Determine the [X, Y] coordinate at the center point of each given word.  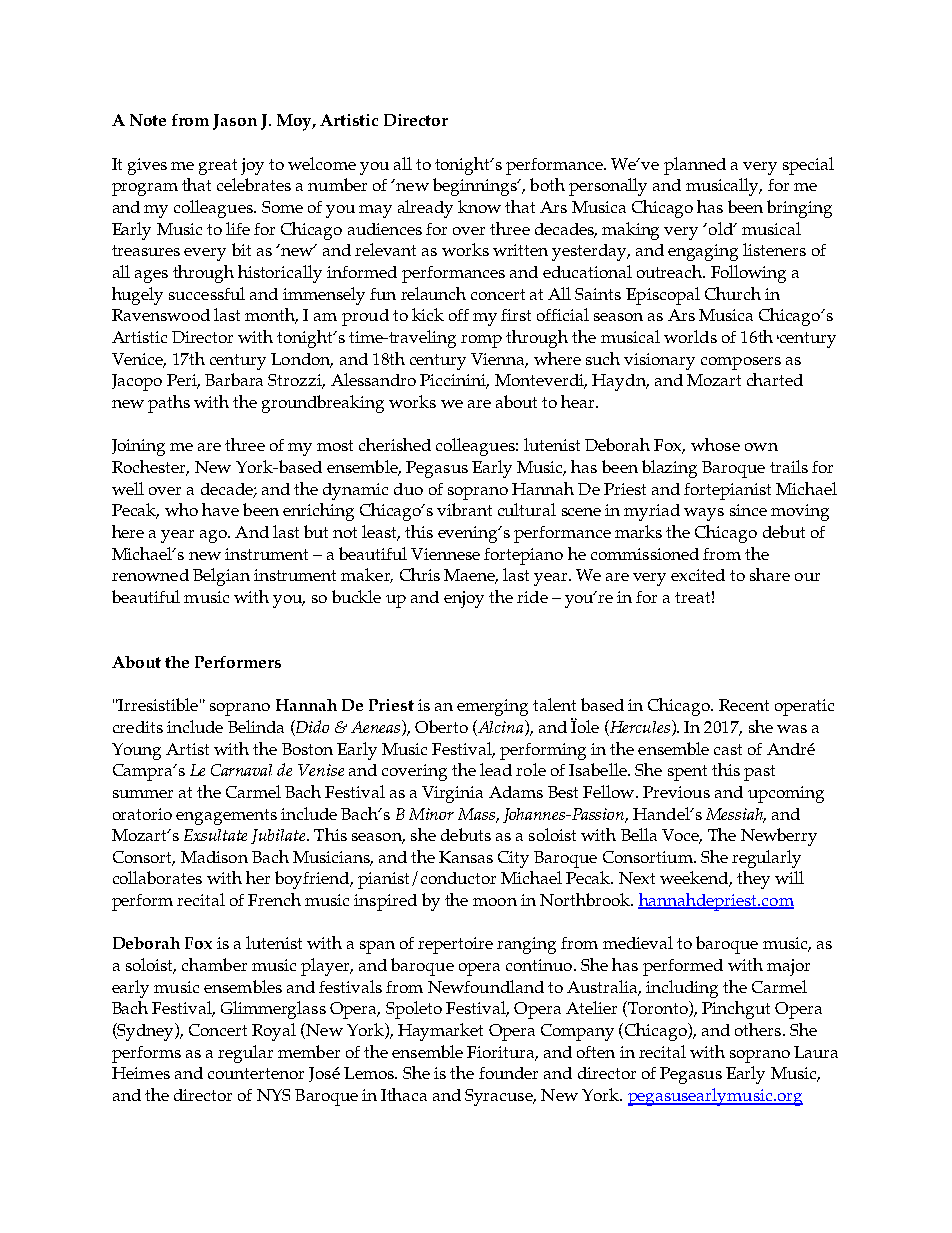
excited [698, 575]
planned [695, 166]
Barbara [234, 379]
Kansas [466, 857]
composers [741, 363]
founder [508, 1073]
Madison [214, 857]
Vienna [499, 360]
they [753, 880]
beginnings [476, 187]
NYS [273, 1095]
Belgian [221, 577]
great [218, 167]
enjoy [464, 599]
